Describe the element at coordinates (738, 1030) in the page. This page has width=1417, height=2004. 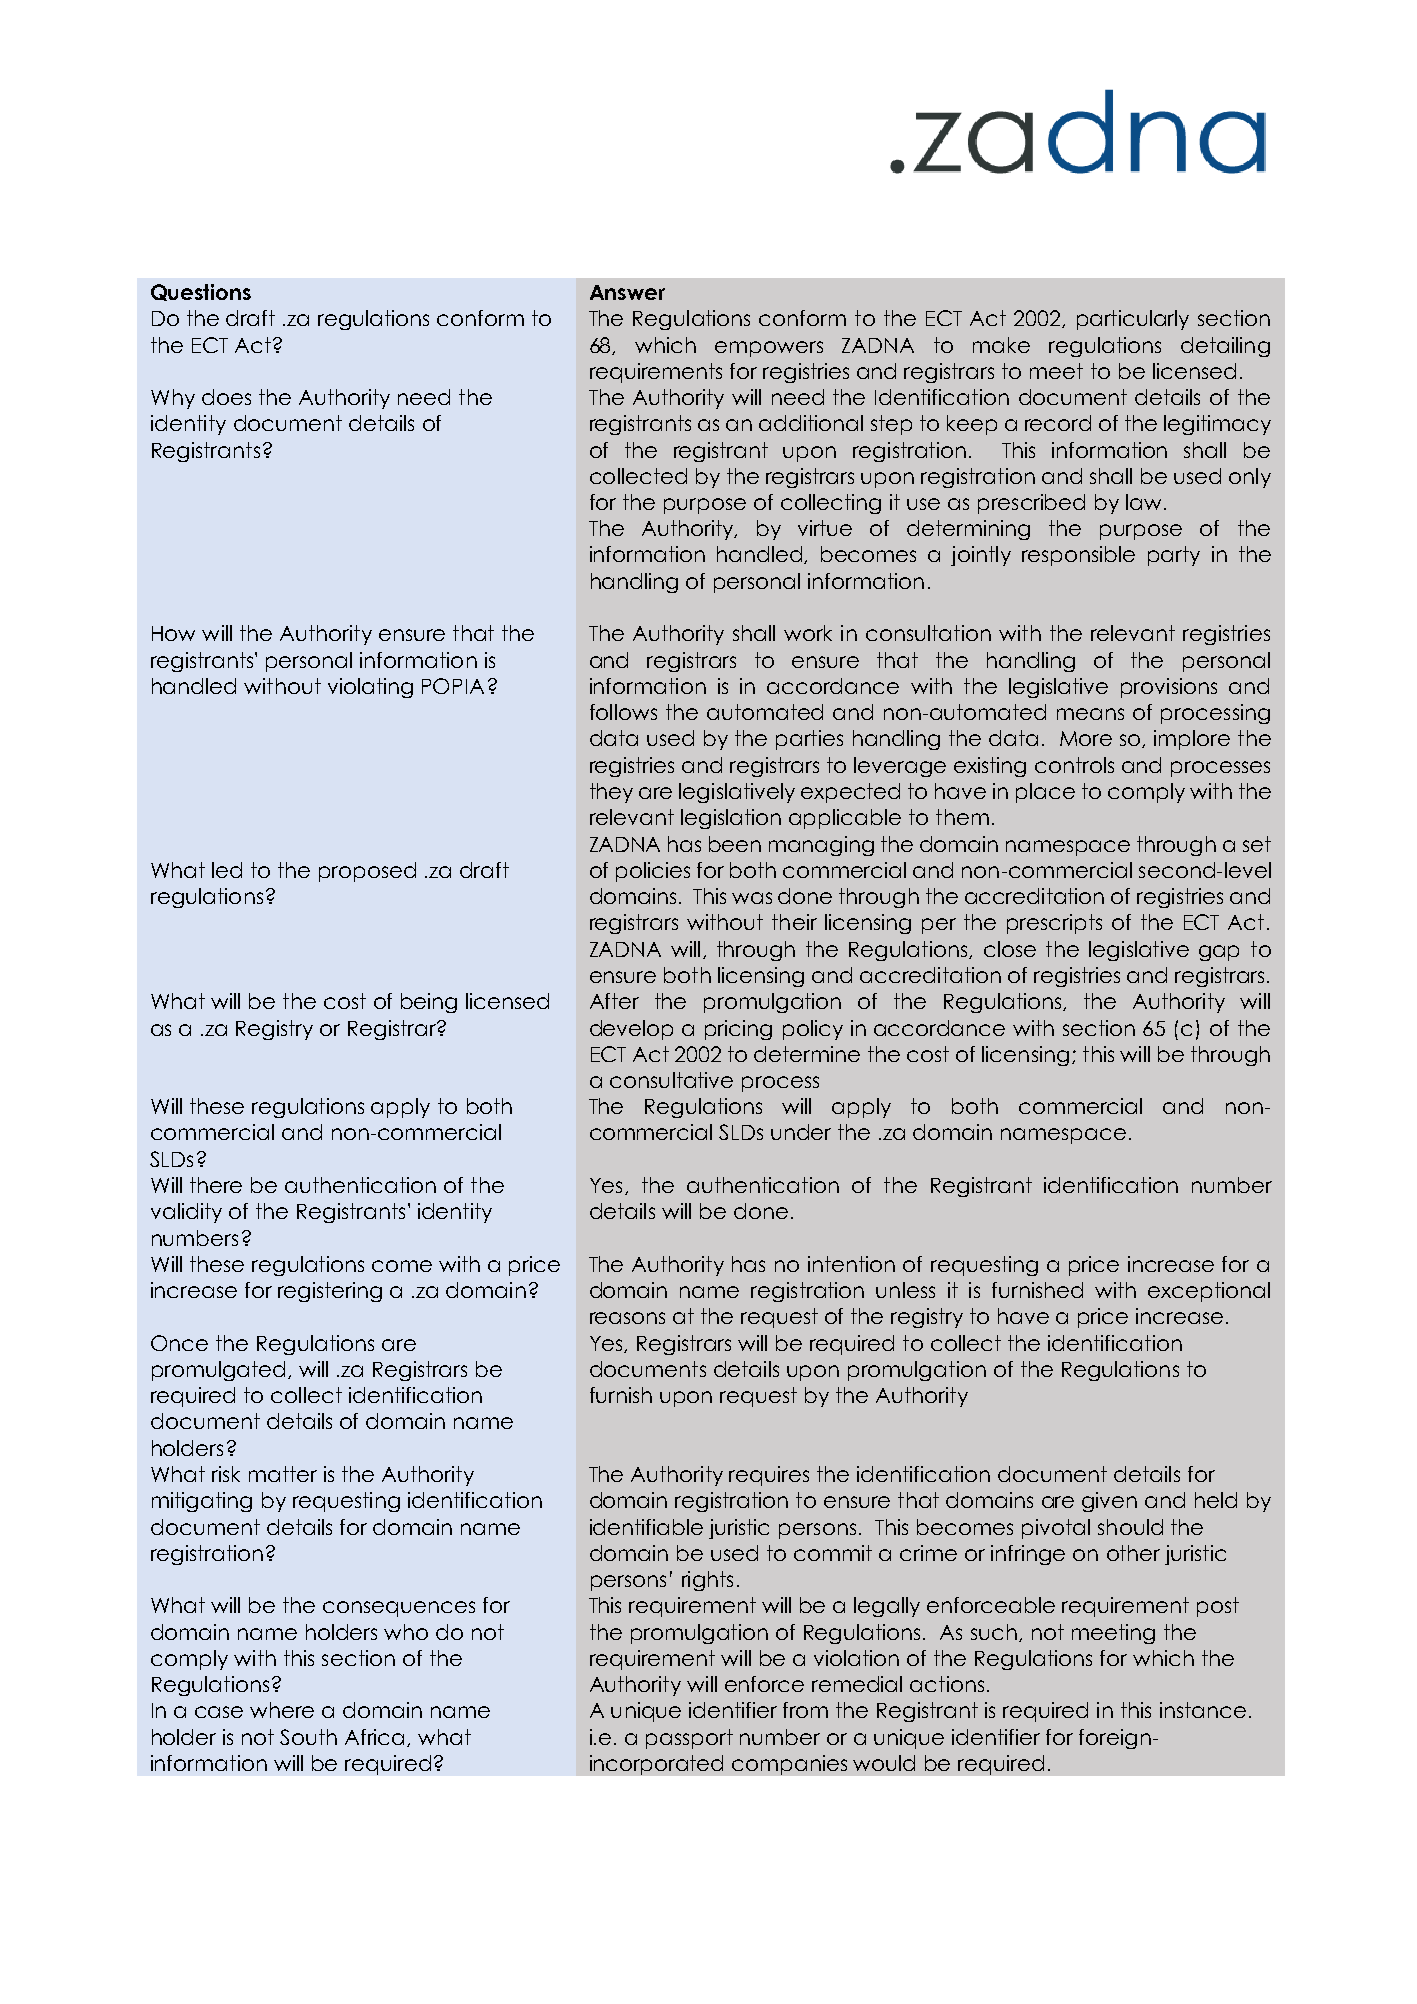
I see `pricing` at that location.
